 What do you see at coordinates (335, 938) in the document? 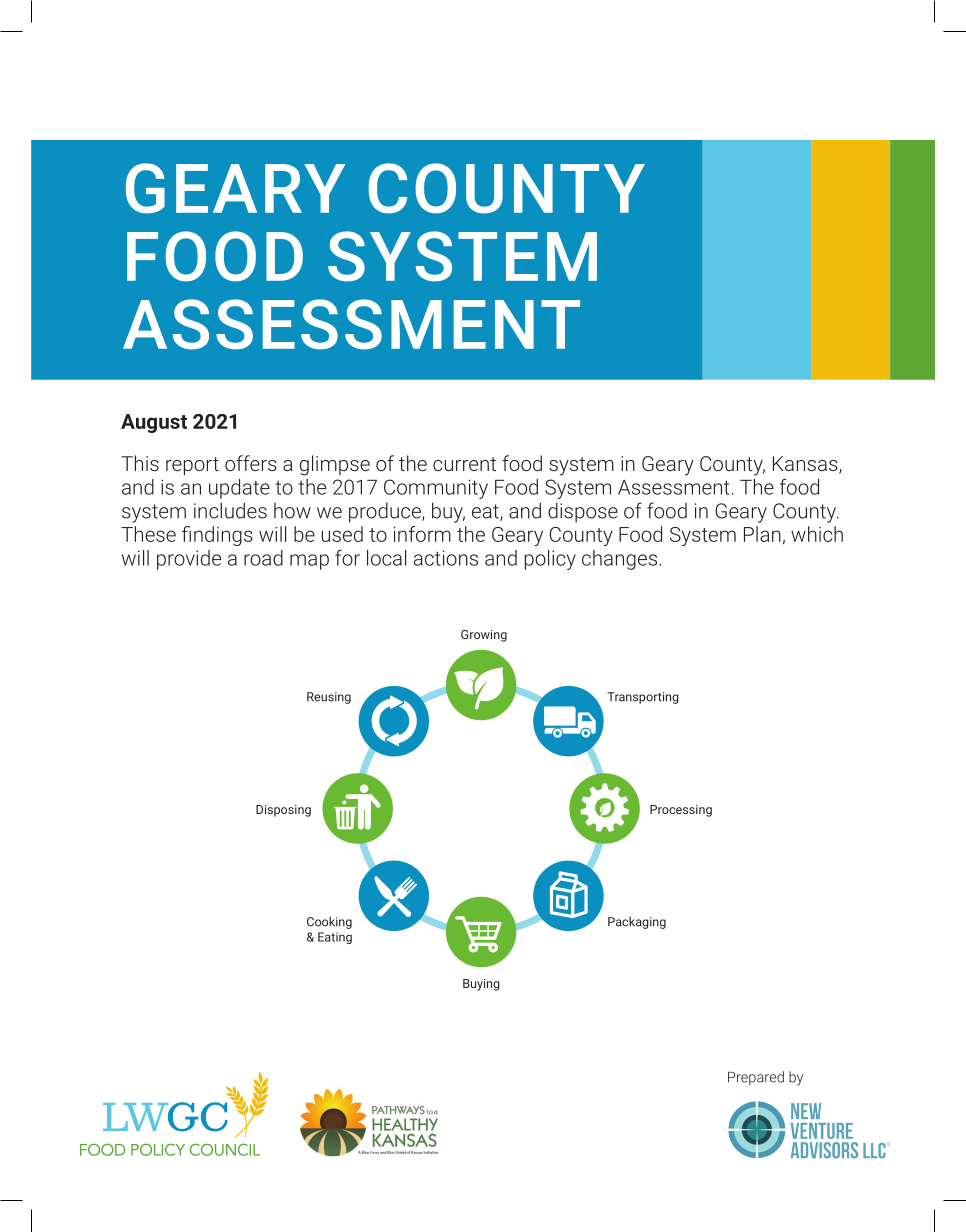
I see `Eating` at bounding box center [335, 938].
